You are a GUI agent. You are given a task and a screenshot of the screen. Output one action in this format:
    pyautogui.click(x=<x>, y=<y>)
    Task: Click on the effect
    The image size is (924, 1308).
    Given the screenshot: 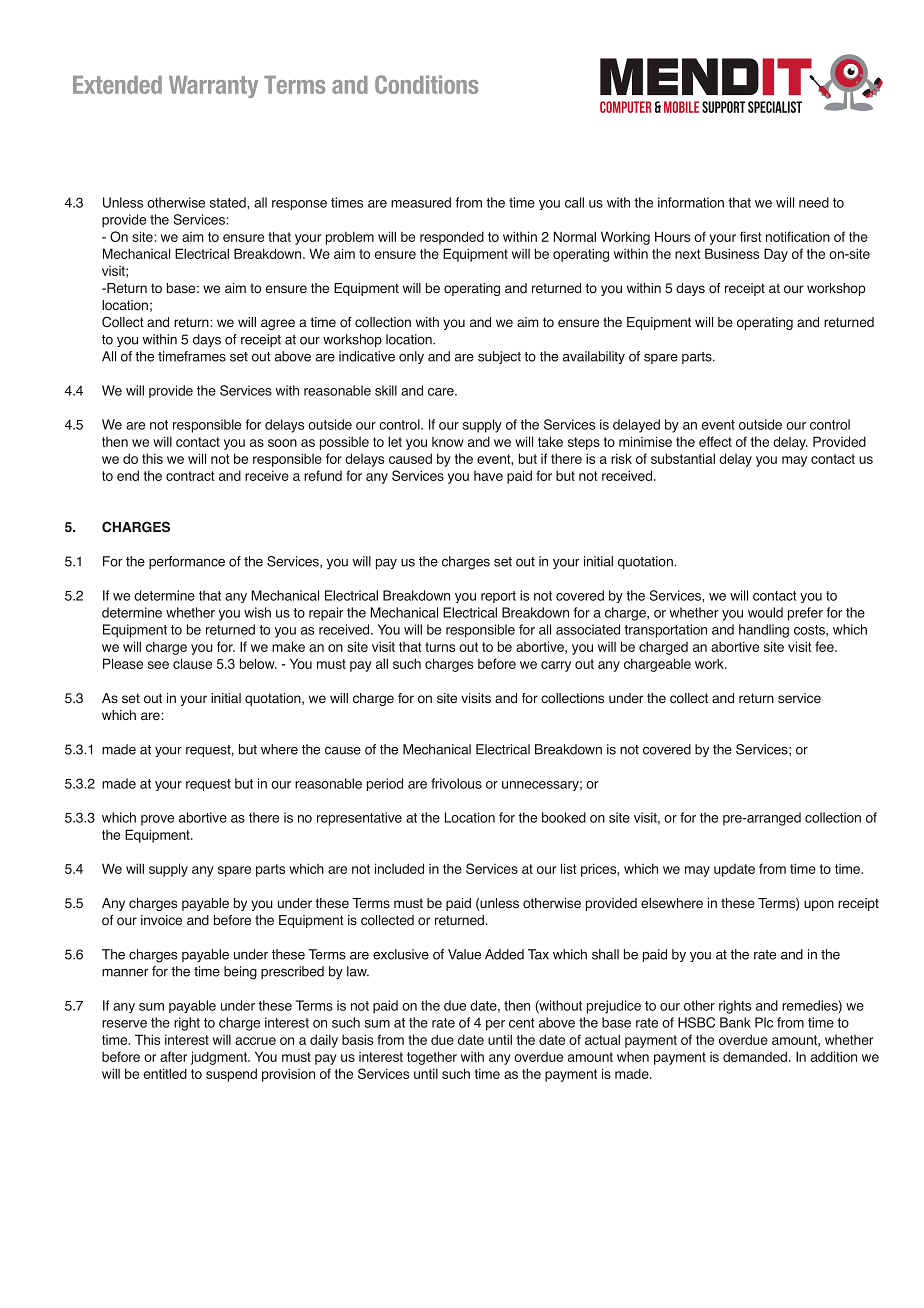 What is the action you would take?
    pyautogui.click(x=715, y=441)
